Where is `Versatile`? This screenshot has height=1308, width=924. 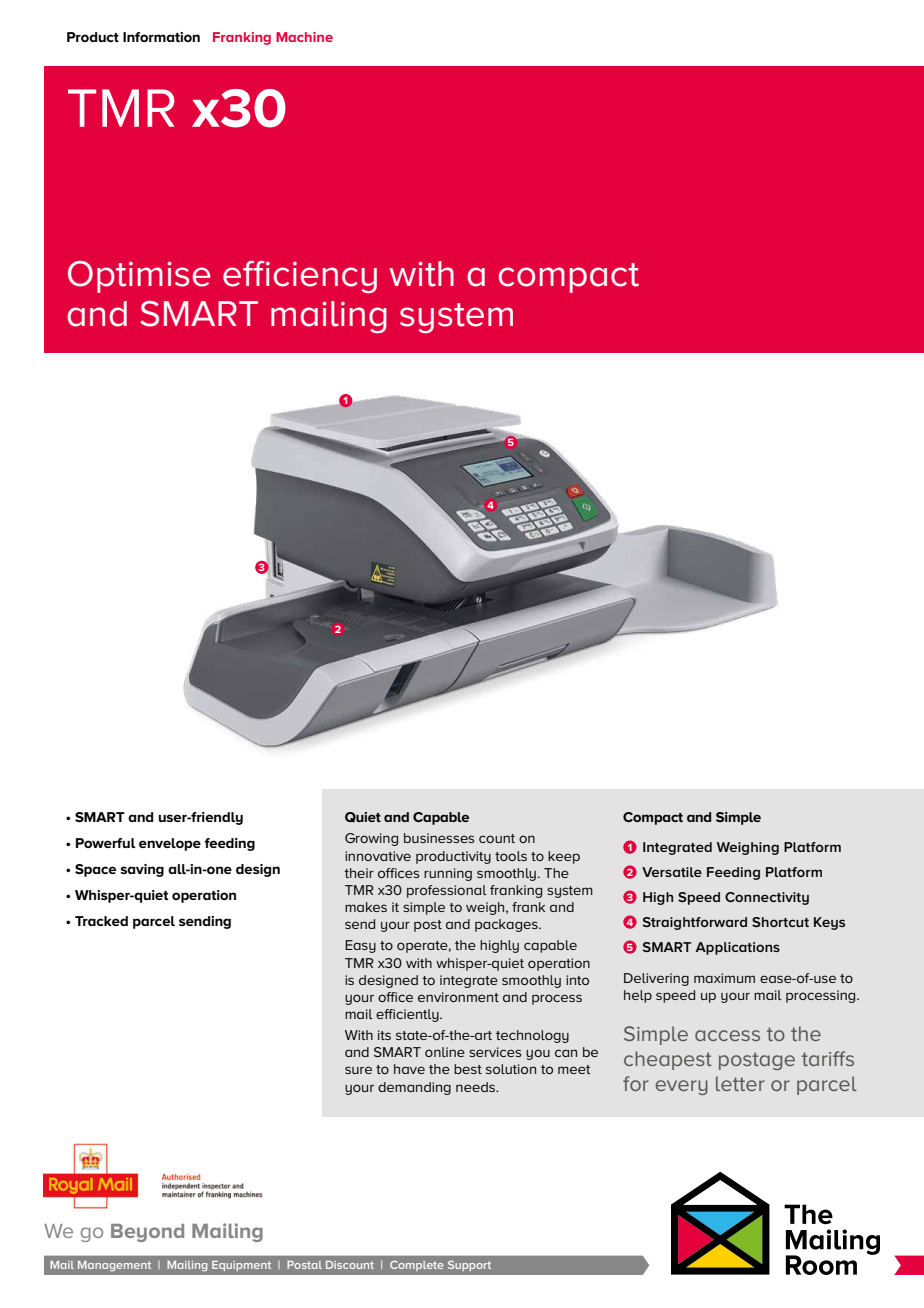
Versatile is located at coordinates (672, 872).
